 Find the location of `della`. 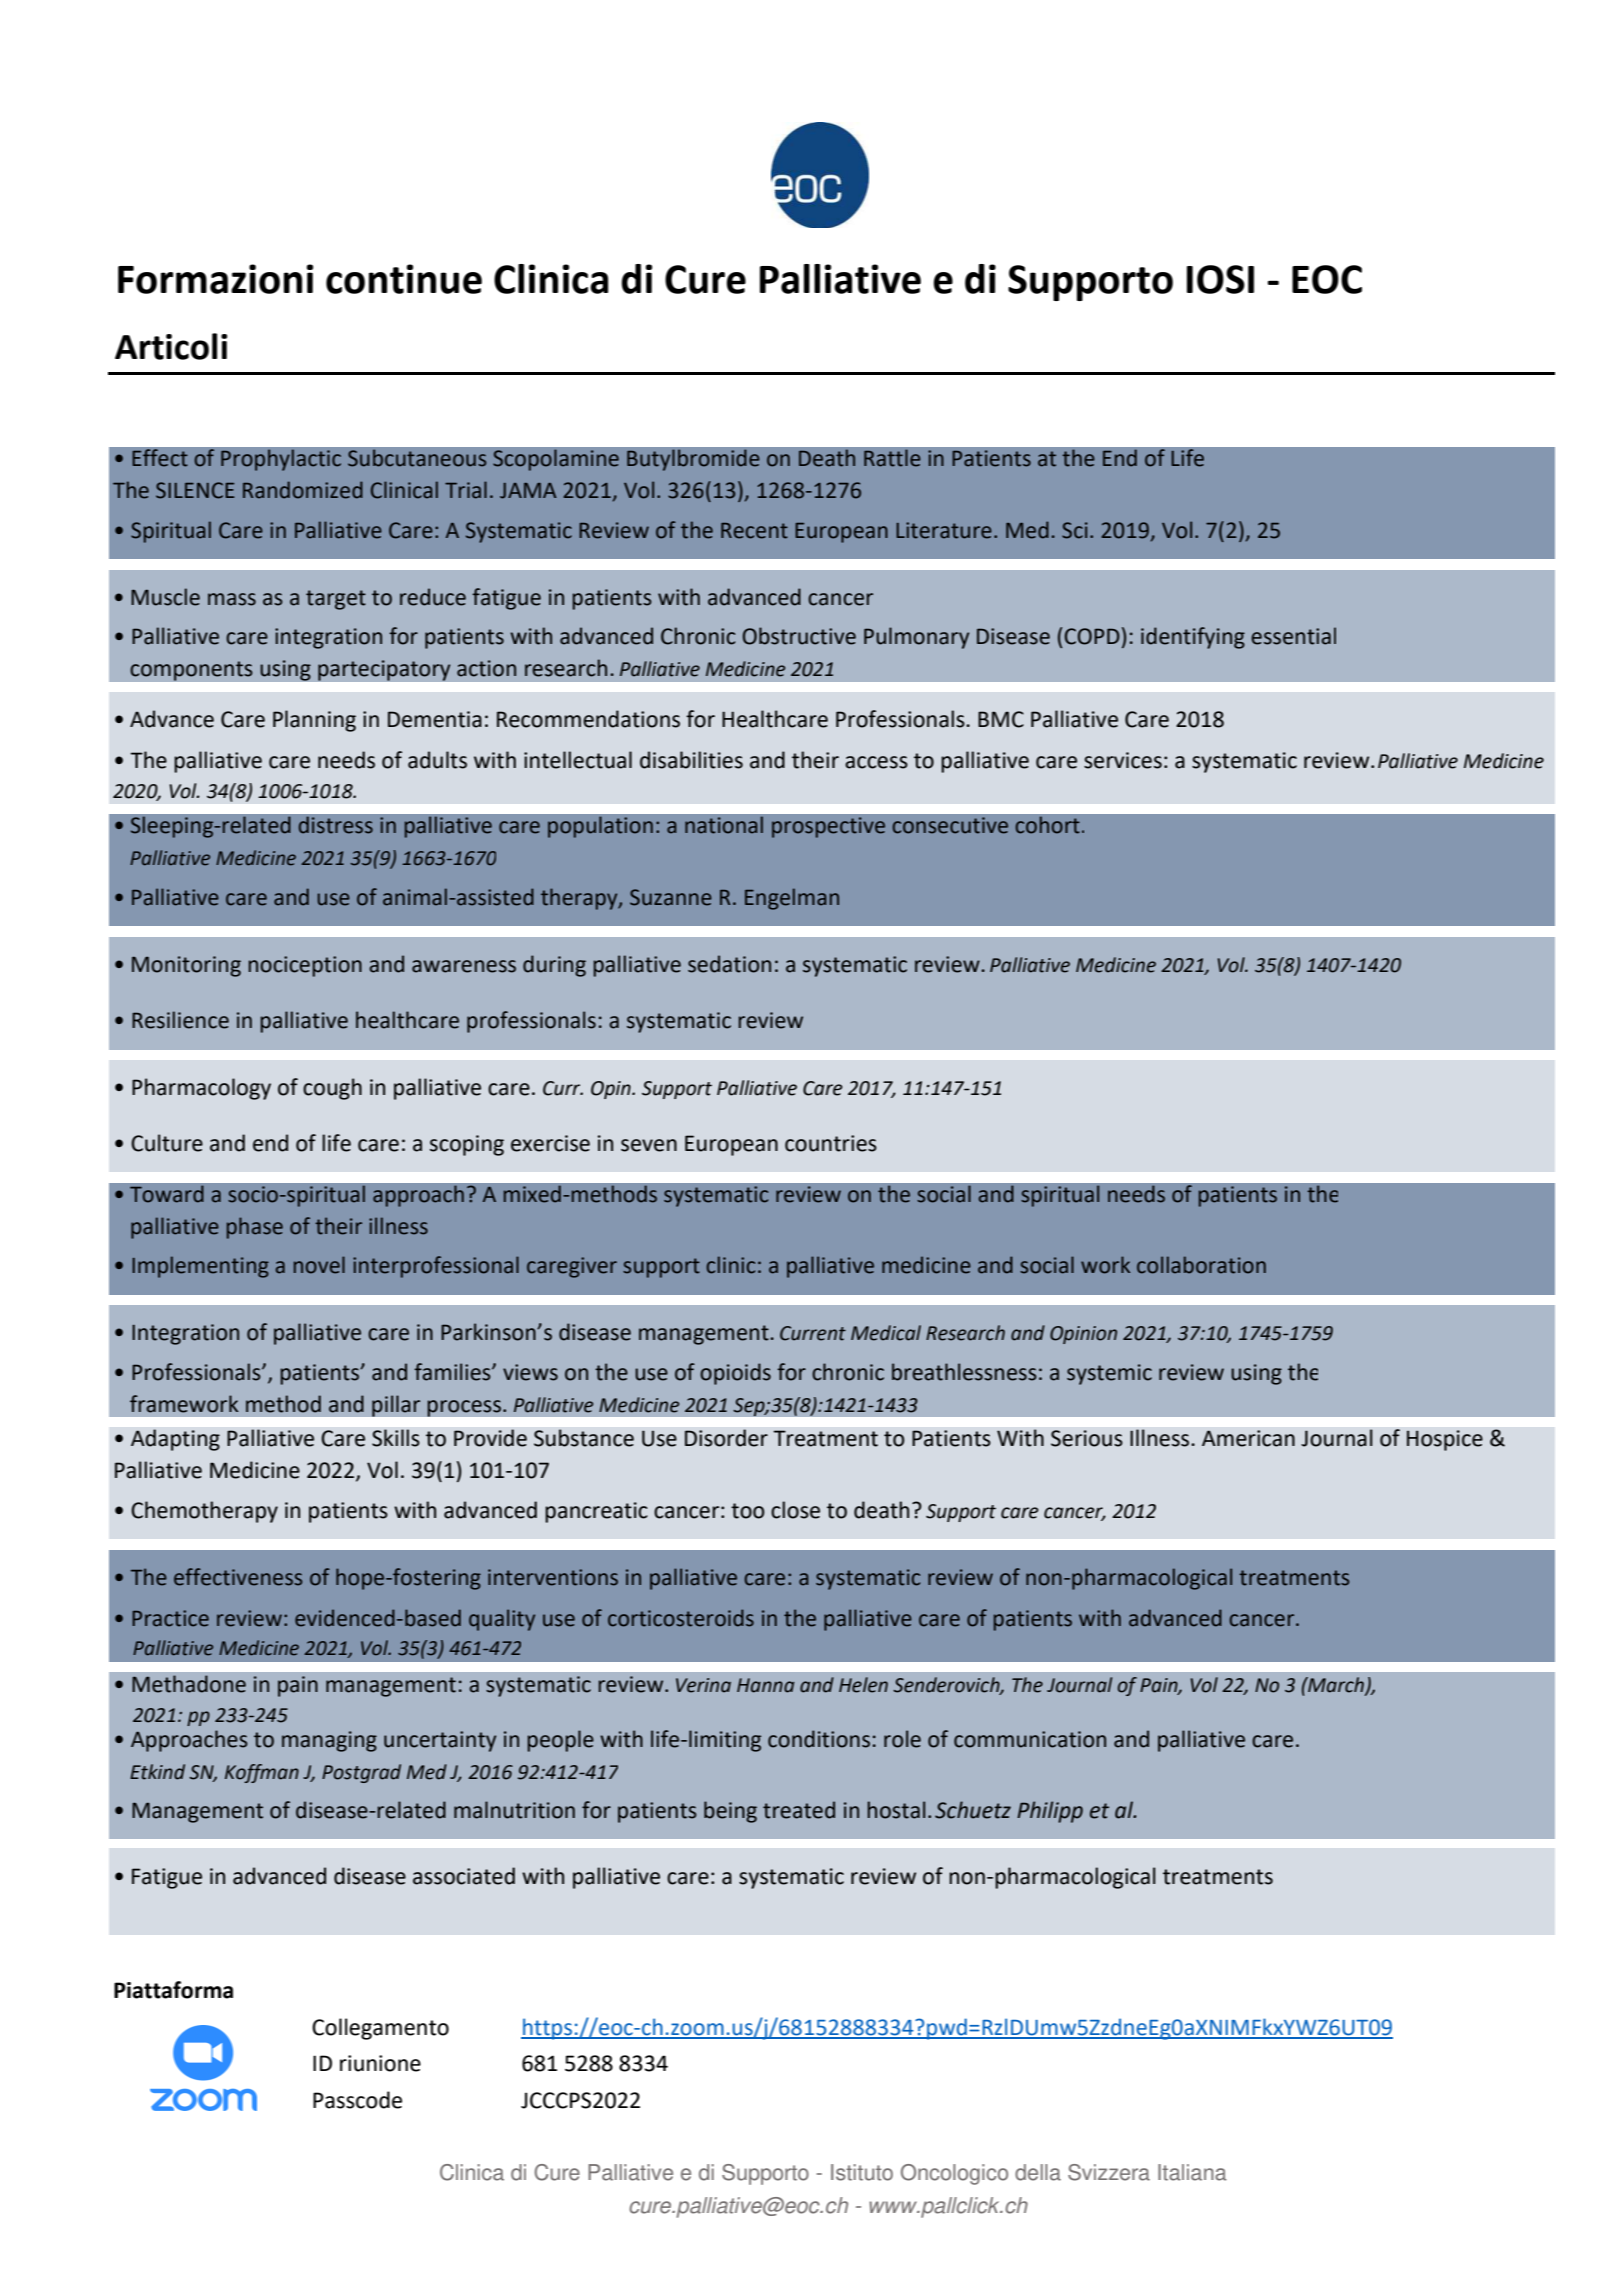

della is located at coordinates (1038, 2172).
